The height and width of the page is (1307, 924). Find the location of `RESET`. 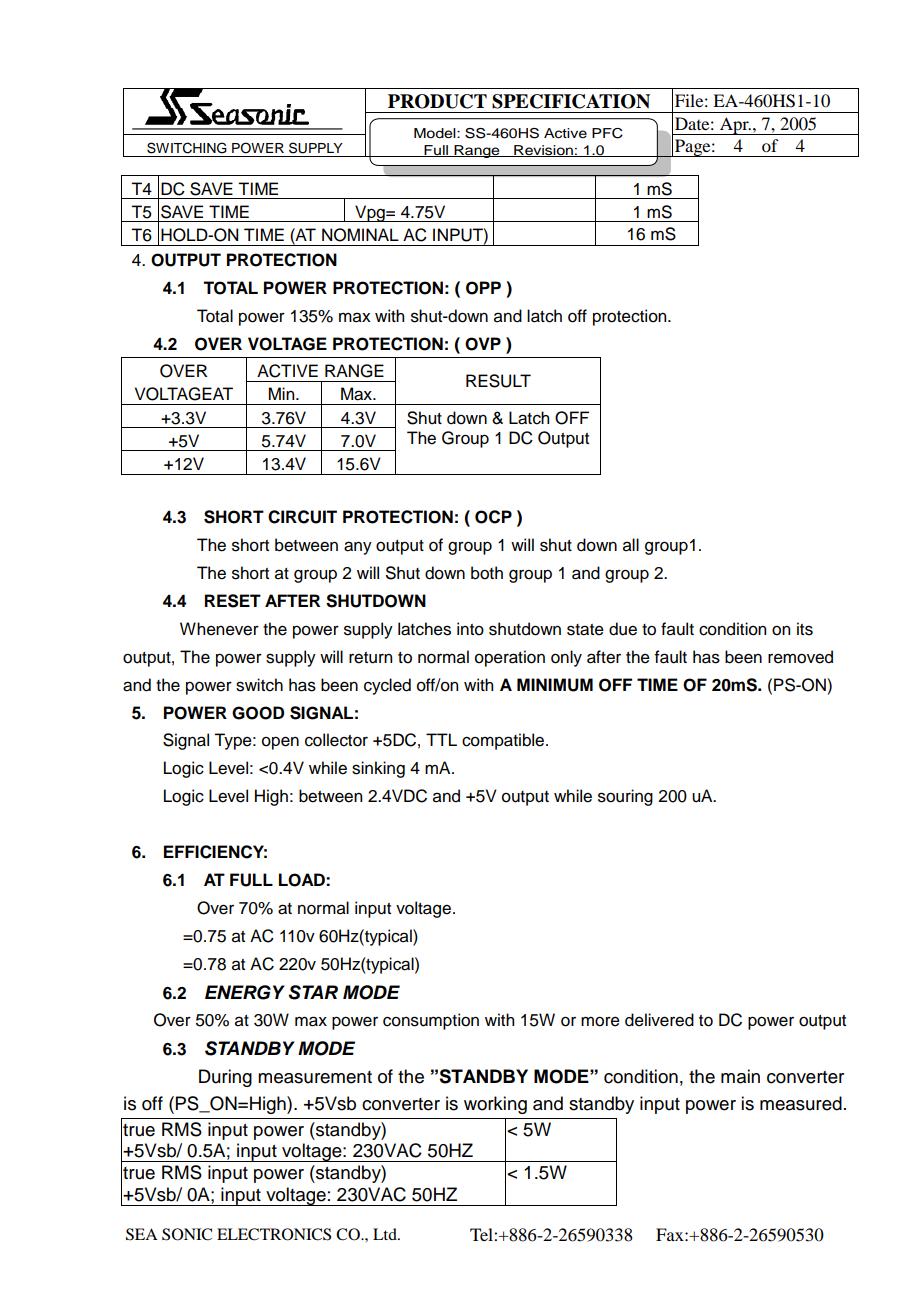

RESET is located at coordinates (233, 601).
